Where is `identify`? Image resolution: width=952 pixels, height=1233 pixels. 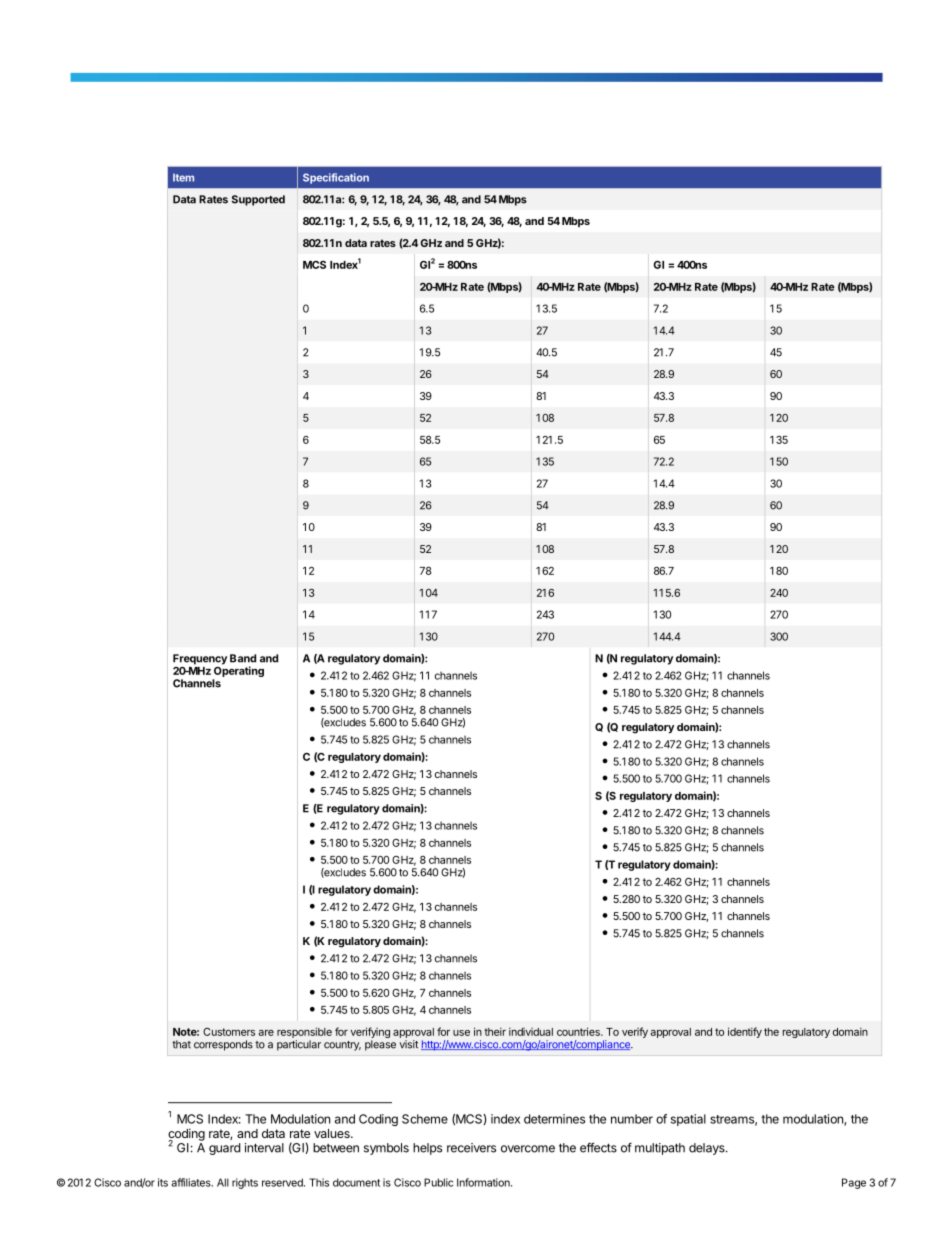
identify is located at coordinates (745, 1032).
